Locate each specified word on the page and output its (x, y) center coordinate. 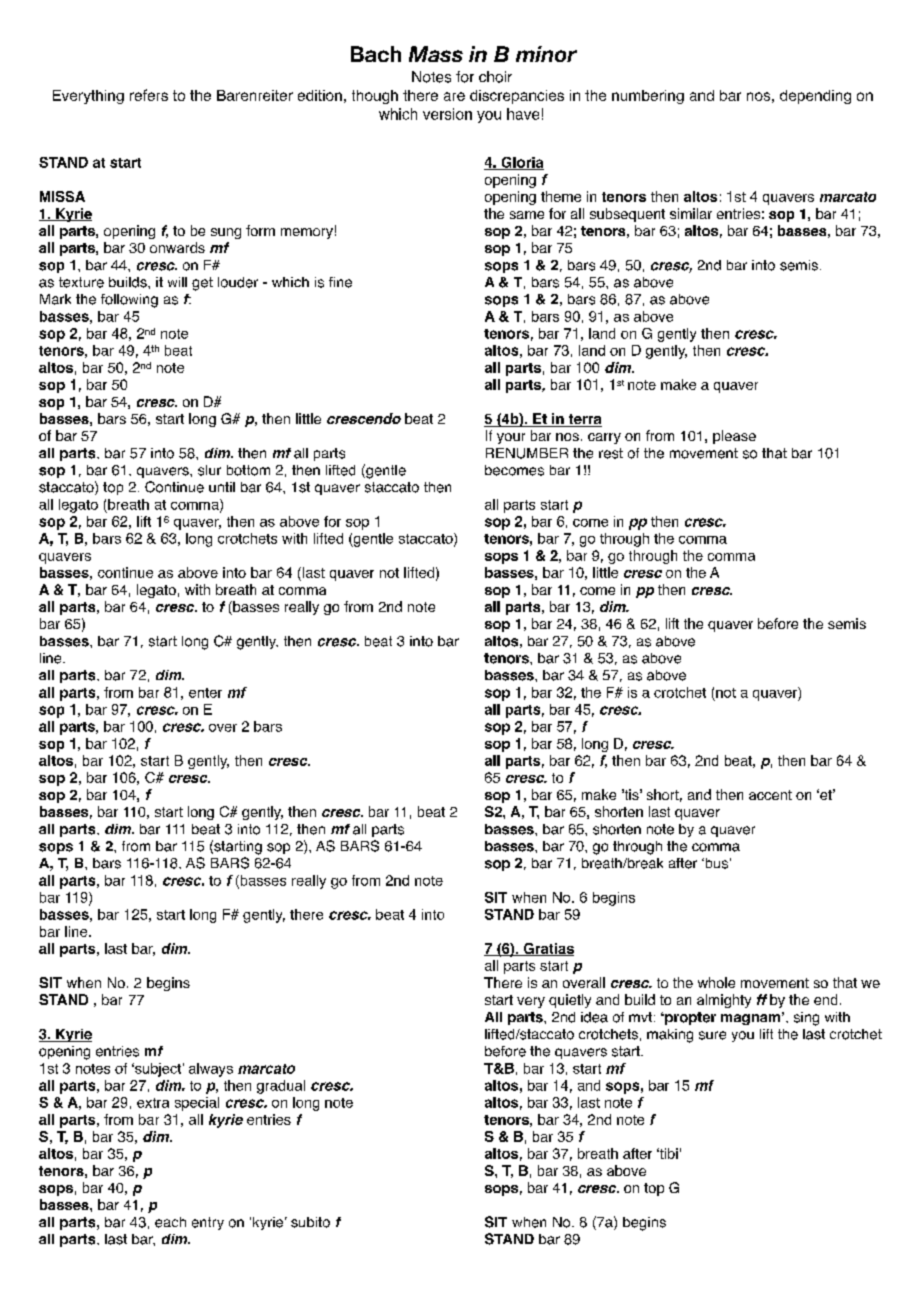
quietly (570, 1001)
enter (205, 693)
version (447, 114)
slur (209, 470)
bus (715, 863)
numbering (648, 97)
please (734, 437)
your (511, 438)
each (170, 1222)
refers (149, 95)
